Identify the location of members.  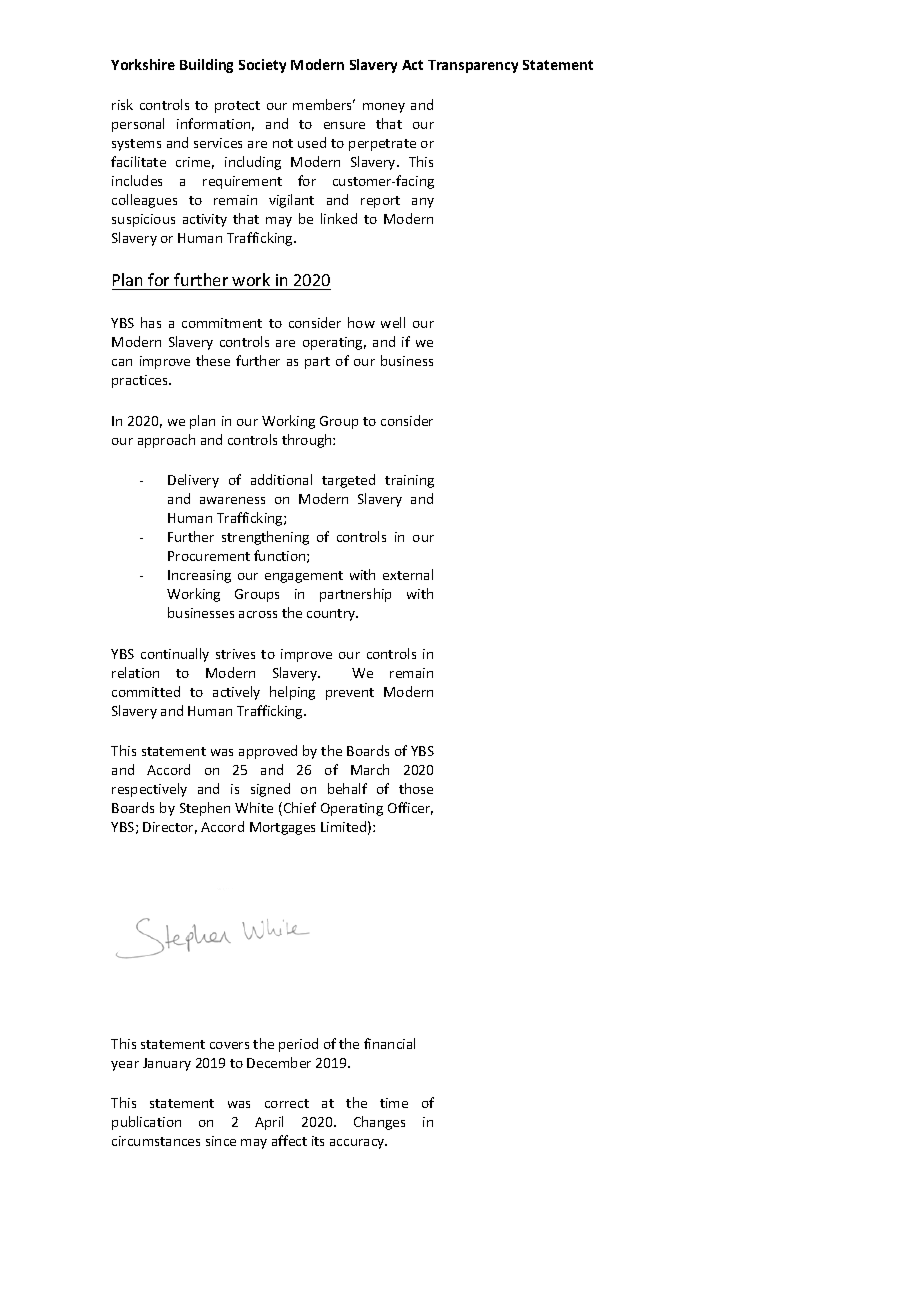
(324, 104).
